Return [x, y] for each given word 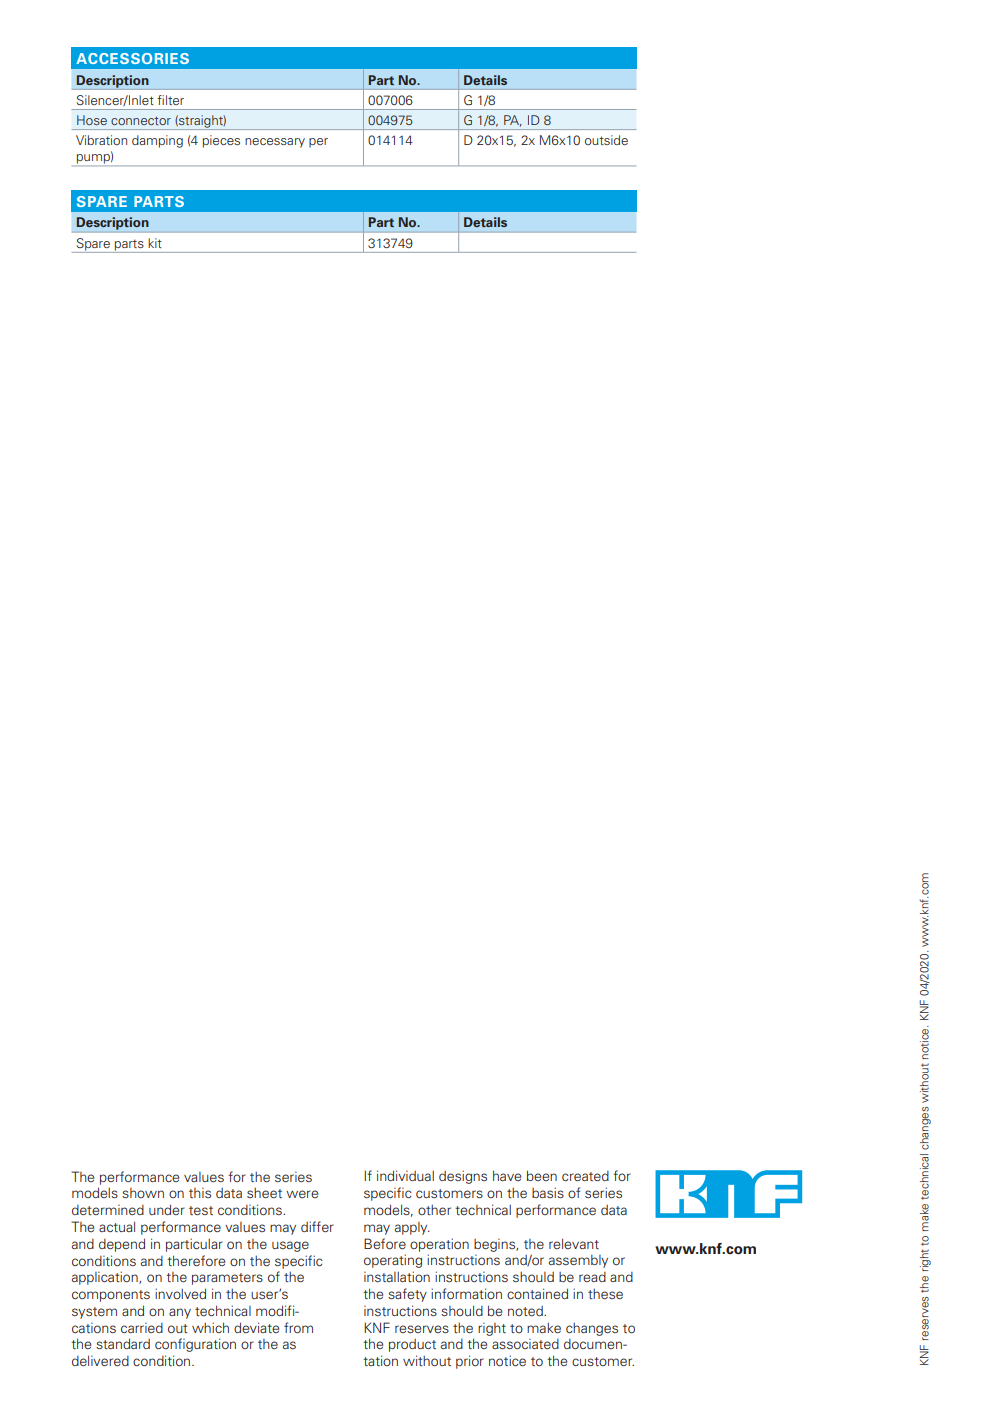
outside [606, 140]
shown [143, 1193]
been [542, 1175]
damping [157, 141]
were [302, 1194]
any [180, 1313]
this [200, 1193]
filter [170, 100]
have [507, 1175]
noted [526, 1311]
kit [155, 243]
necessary [275, 143]
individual [405, 1175]
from [298, 1327]
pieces [221, 141]
